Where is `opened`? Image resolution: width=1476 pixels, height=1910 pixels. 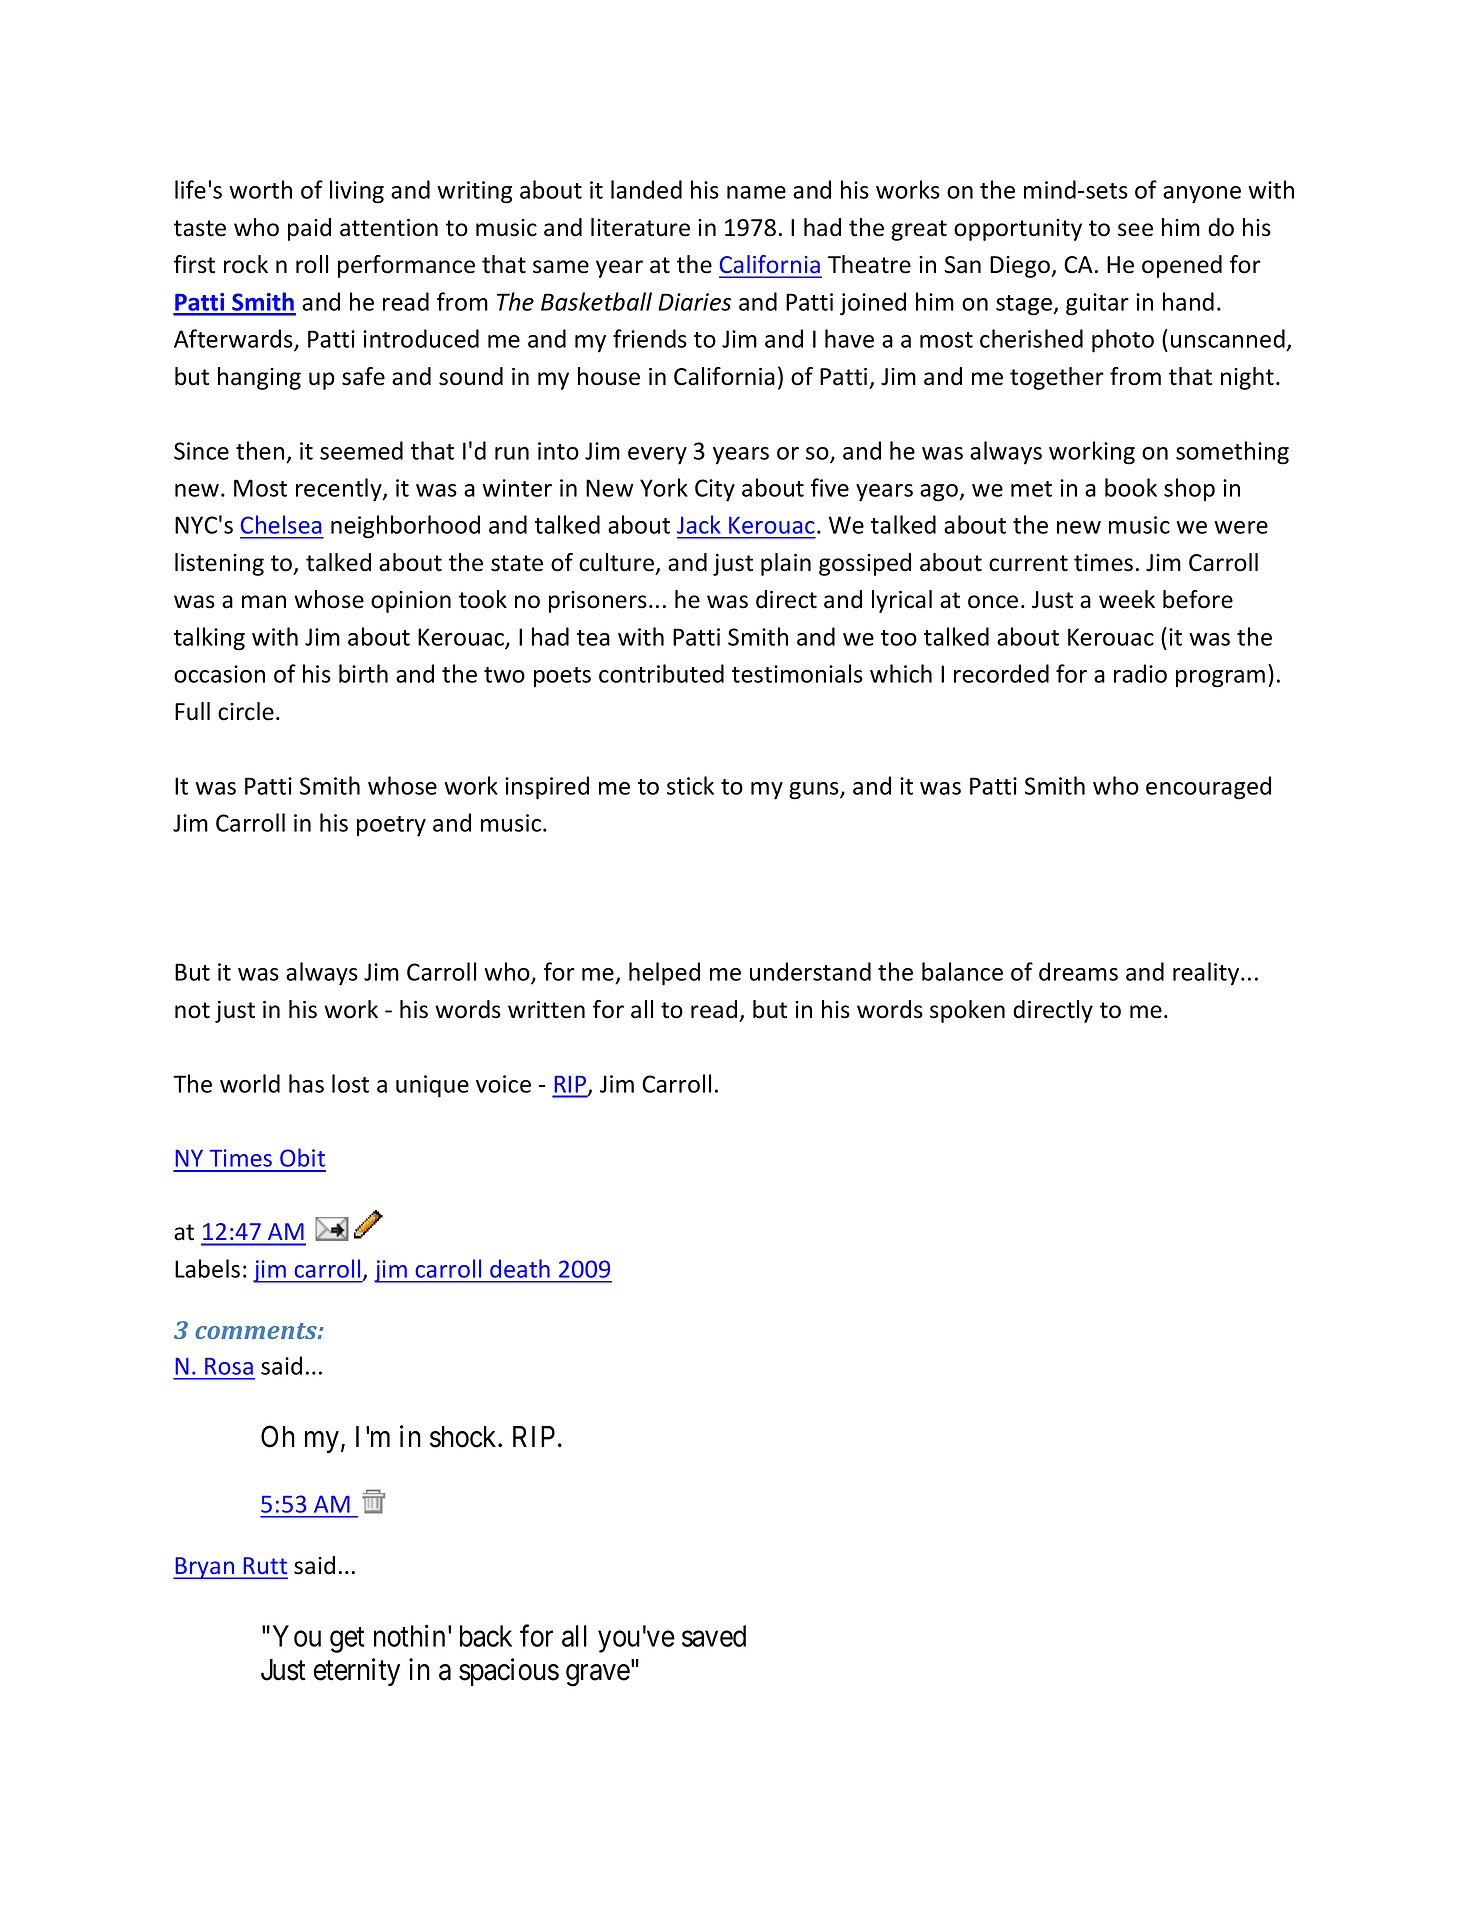
opened is located at coordinates (1182, 266).
